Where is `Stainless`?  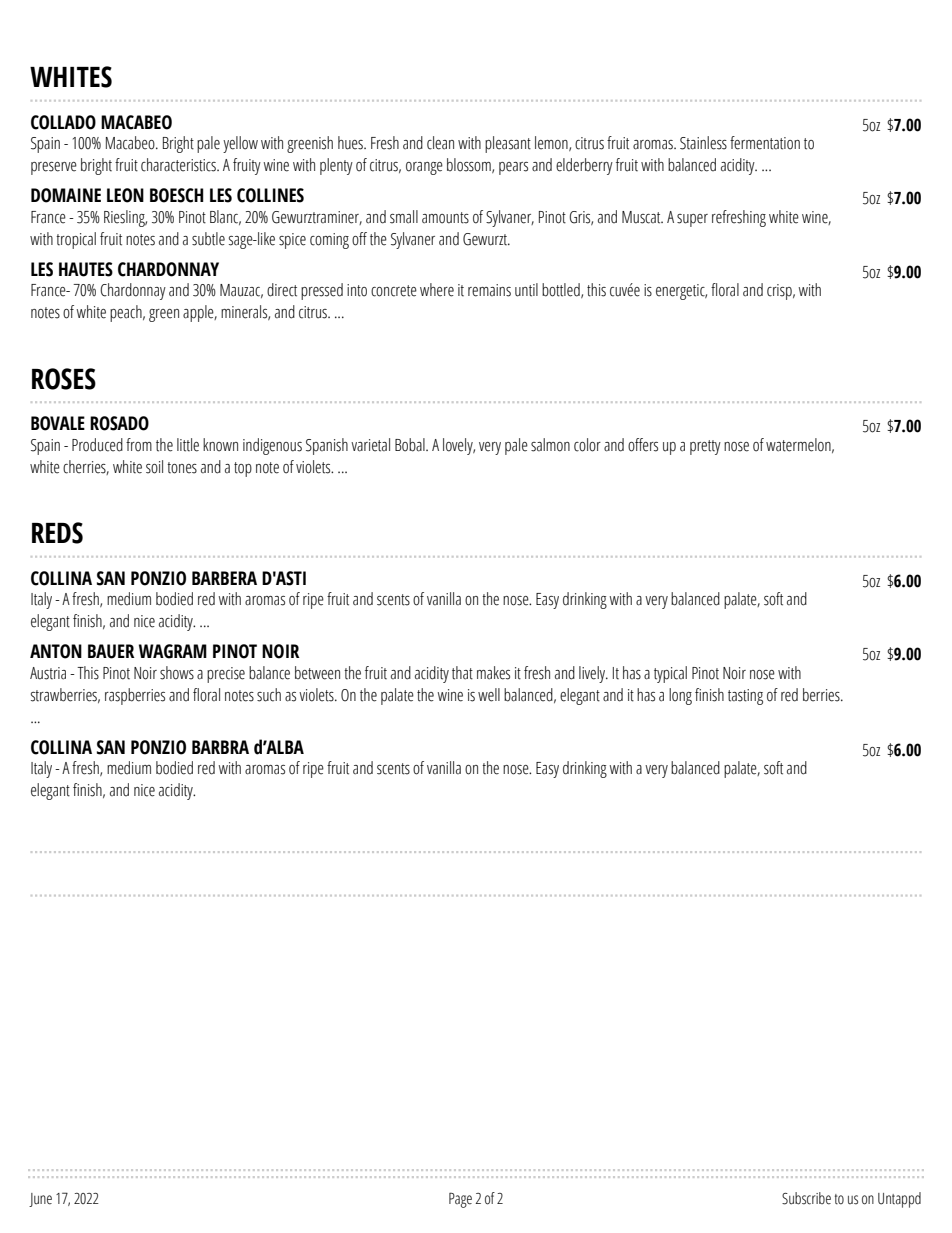
Stainless is located at coordinates (703, 143).
